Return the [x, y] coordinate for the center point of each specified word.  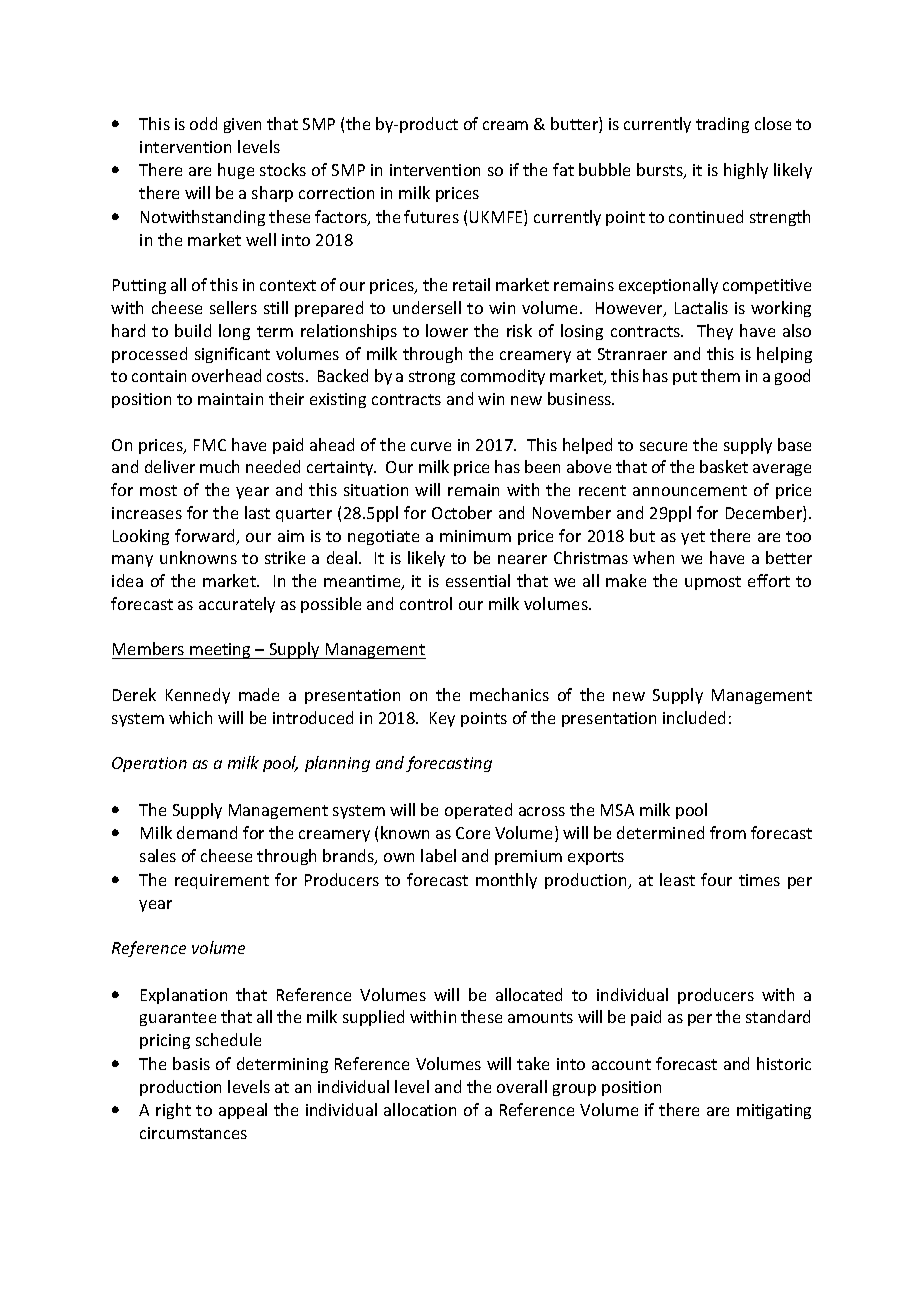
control [426, 603]
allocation [420, 1109]
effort [769, 580]
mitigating [774, 1111]
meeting [221, 651]
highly [746, 171]
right [173, 1111]
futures [431, 216]
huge [236, 171]
